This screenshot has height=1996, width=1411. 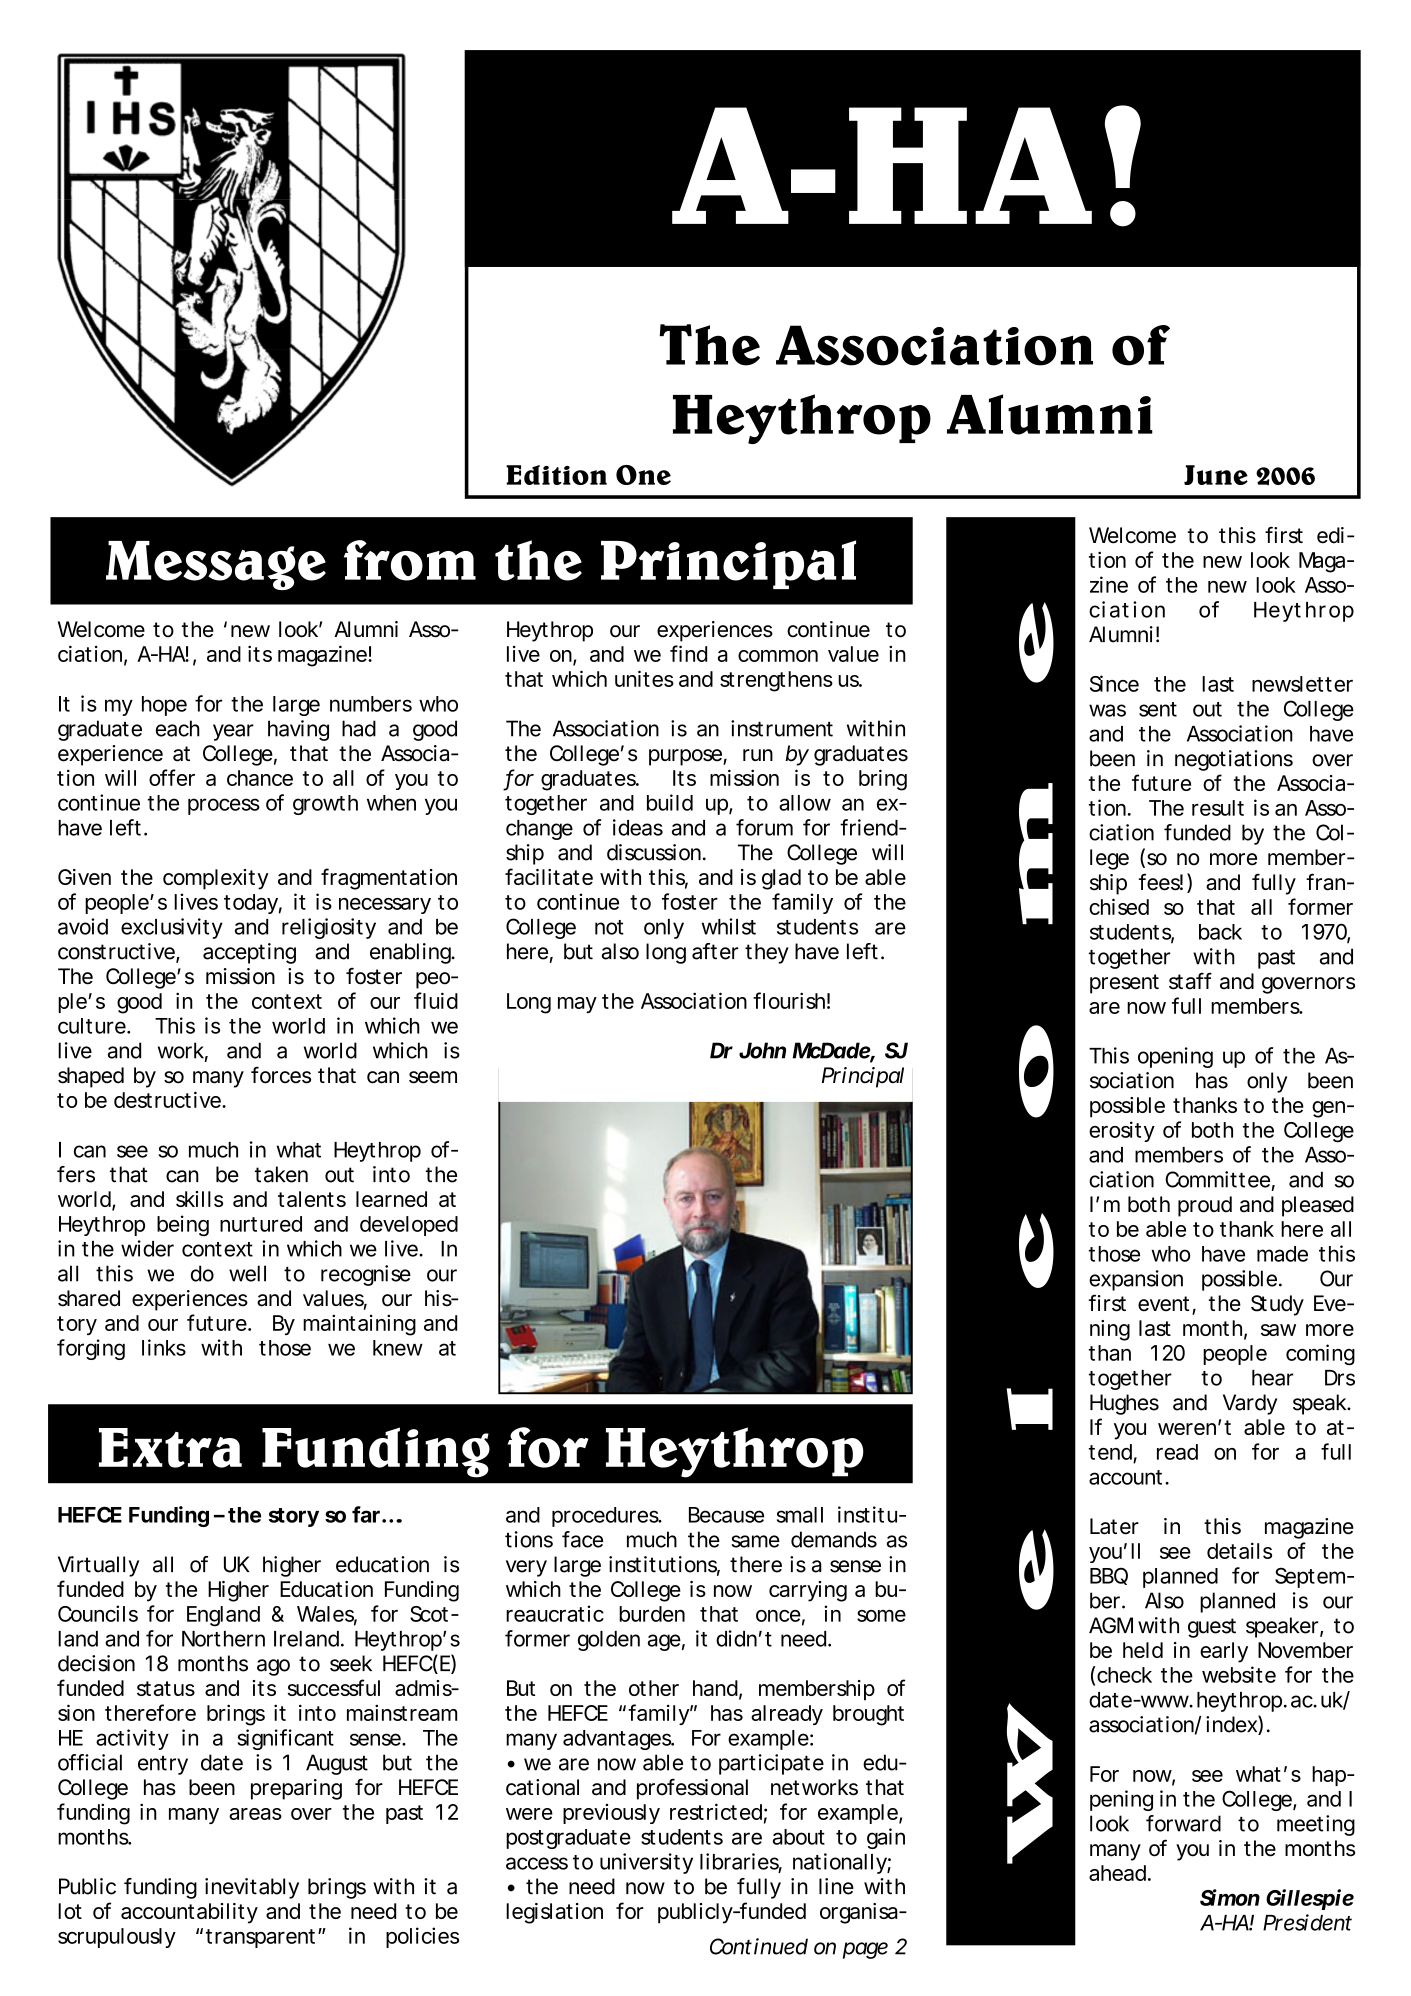 I want to click on June, so click(x=1216, y=475).
